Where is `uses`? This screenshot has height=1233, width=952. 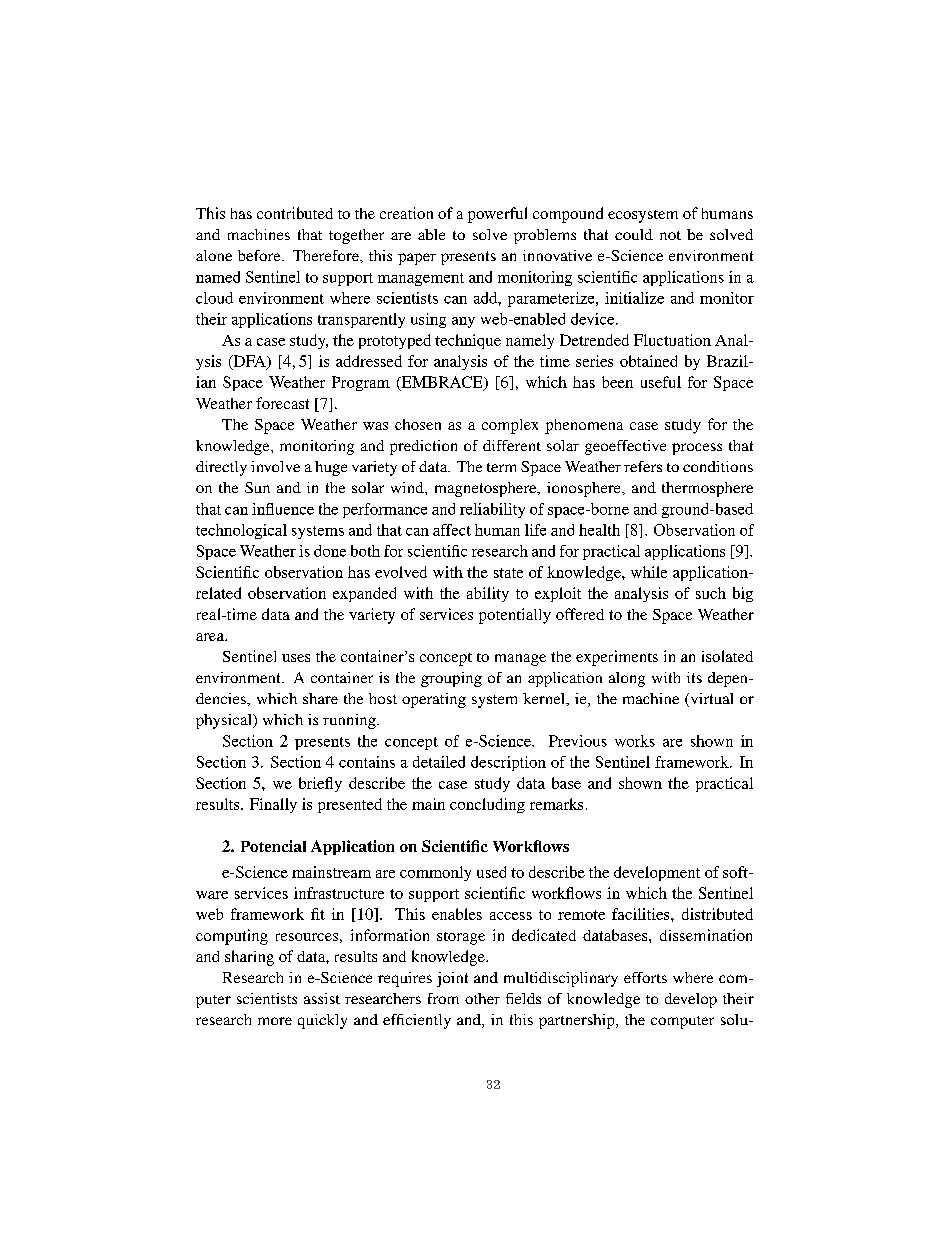 uses is located at coordinates (296, 658).
